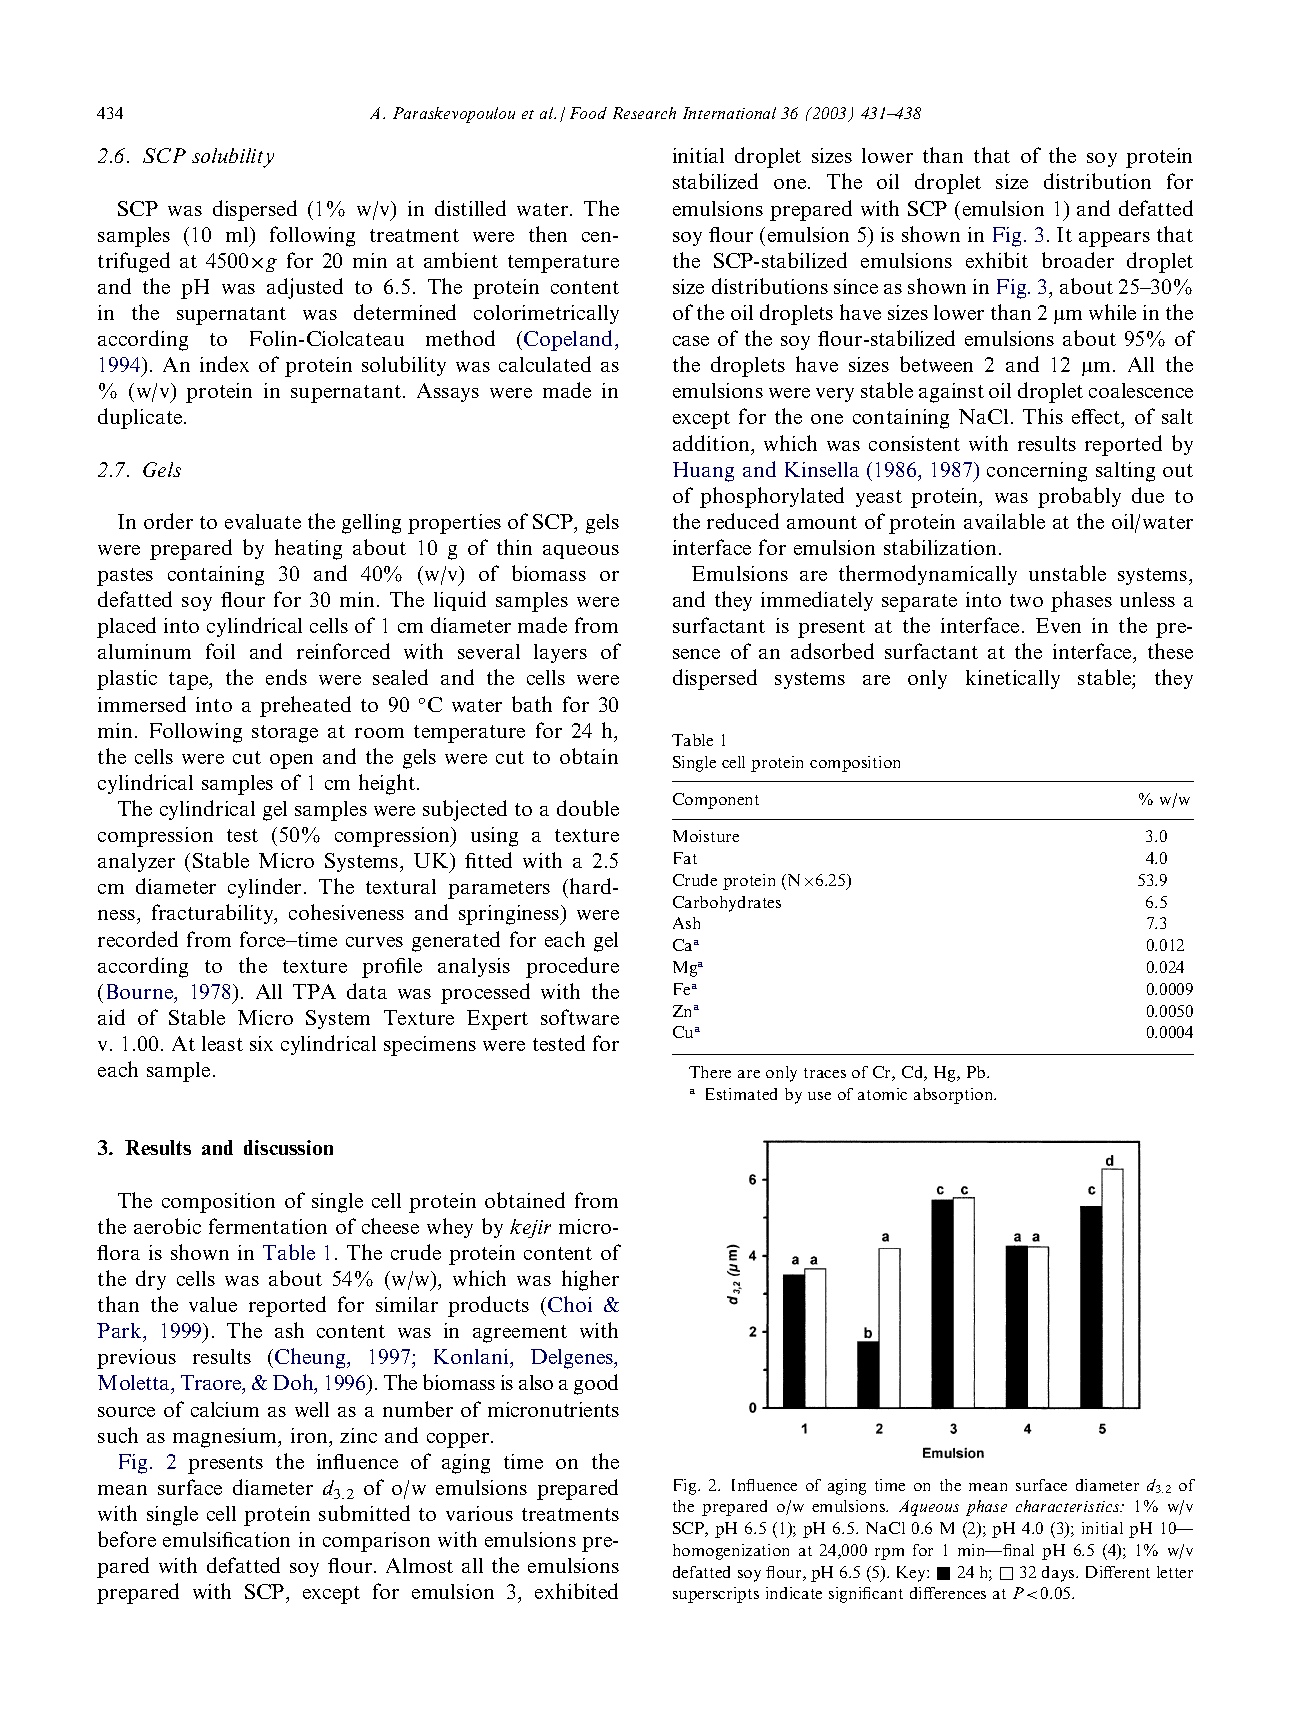  What do you see at coordinates (644, 113) in the image?
I see `Research` at bounding box center [644, 113].
